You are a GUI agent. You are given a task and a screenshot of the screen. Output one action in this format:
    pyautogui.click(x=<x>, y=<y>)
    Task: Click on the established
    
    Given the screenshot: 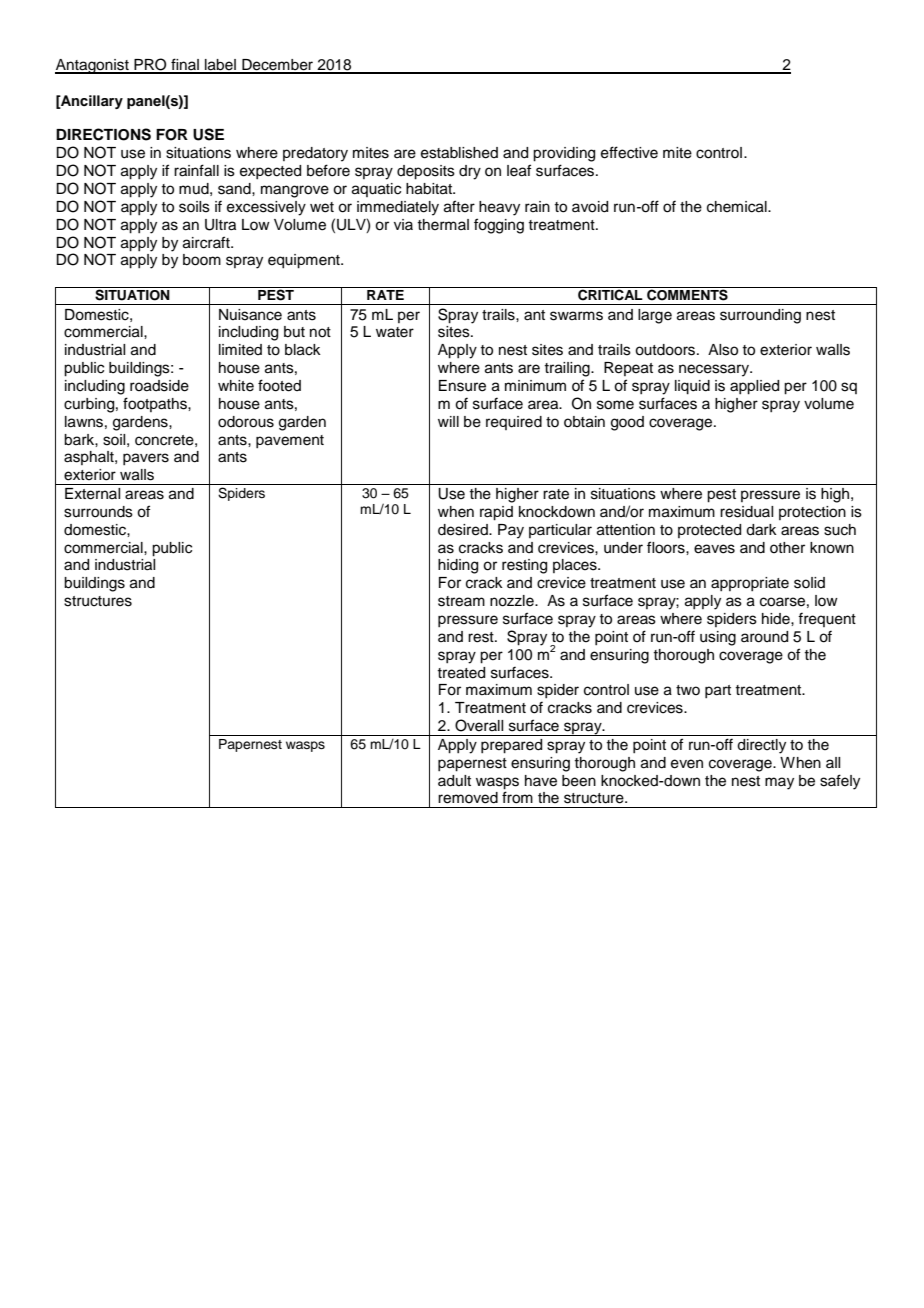 What is the action you would take?
    pyautogui.click(x=459, y=153)
